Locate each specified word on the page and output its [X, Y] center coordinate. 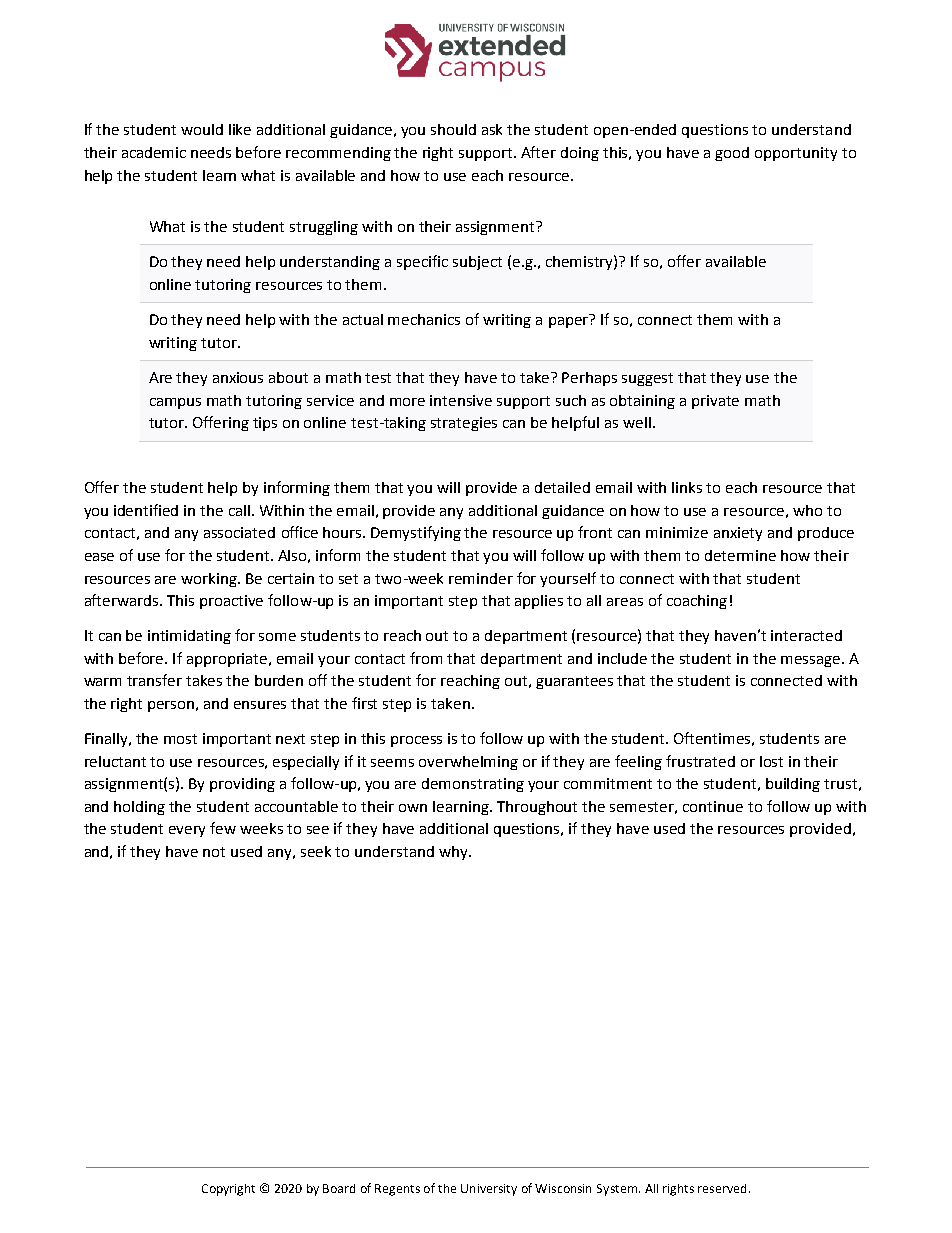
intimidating [189, 637]
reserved [722, 1188]
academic [154, 152]
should [453, 129]
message [812, 661]
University [489, 1190]
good [732, 154]
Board [339, 1188]
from [426, 658]
